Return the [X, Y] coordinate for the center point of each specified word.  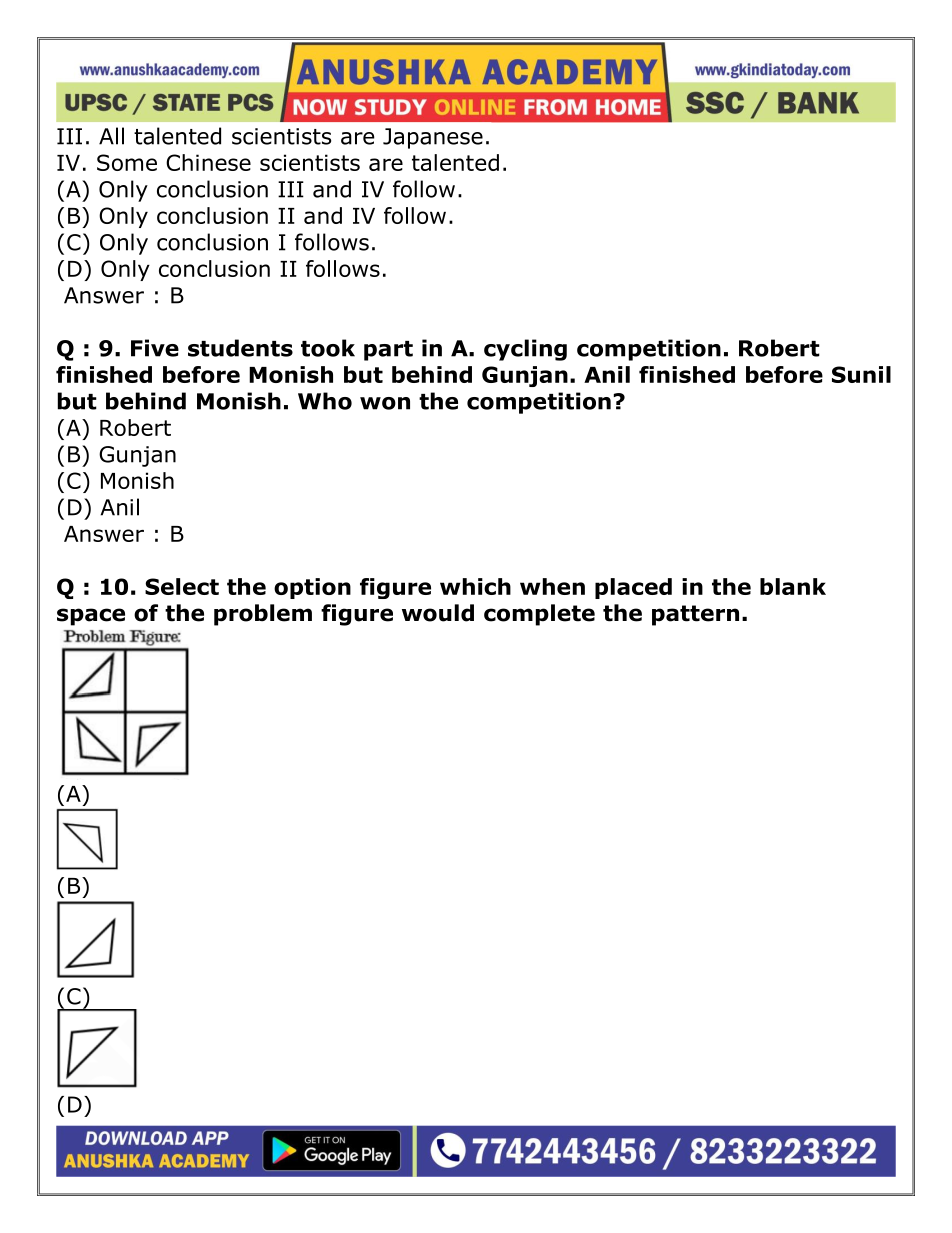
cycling [525, 350]
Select [182, 586]
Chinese [208, 162]
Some [127, 162]
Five [155, 348]
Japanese [433, 138]
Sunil [861, 374]
